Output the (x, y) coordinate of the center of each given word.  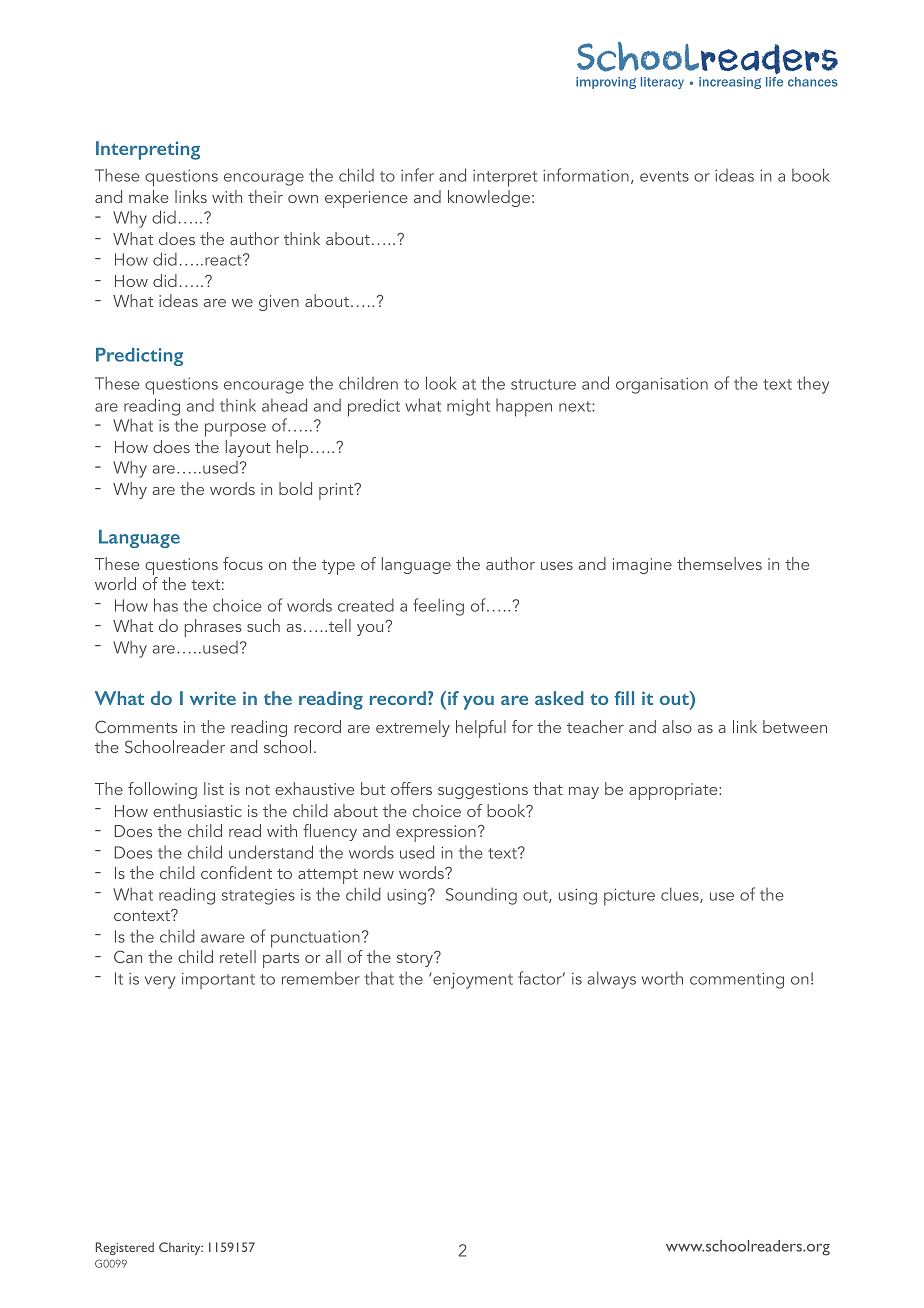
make (149, 196)
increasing (730, 83)
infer (417, 175)
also (677, 726)
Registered (125, 1248)
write (213, 698)
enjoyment (472, 980)
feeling (438, 607)
